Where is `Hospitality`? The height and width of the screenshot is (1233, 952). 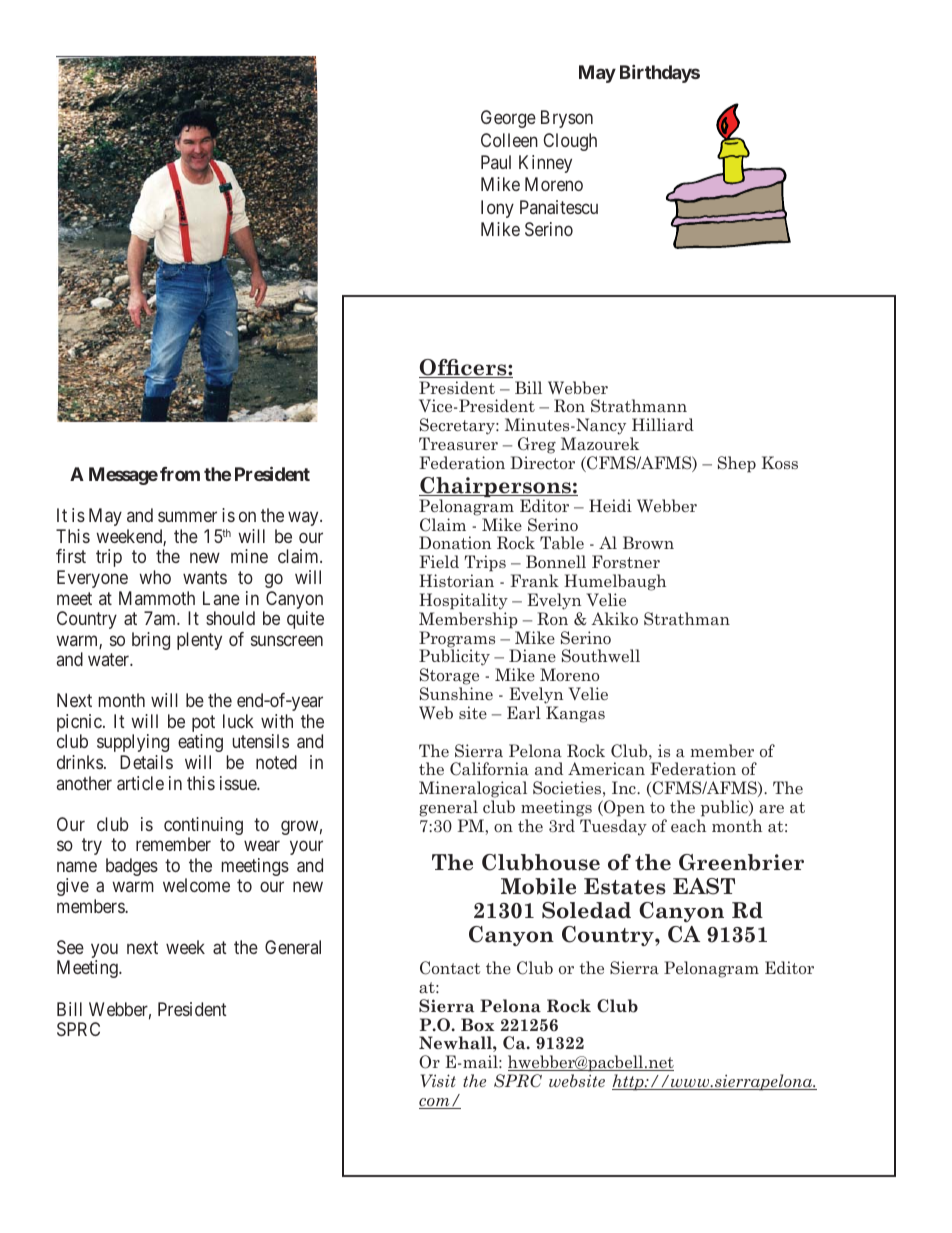
Hospitality is located at coordinates (463, 601).
